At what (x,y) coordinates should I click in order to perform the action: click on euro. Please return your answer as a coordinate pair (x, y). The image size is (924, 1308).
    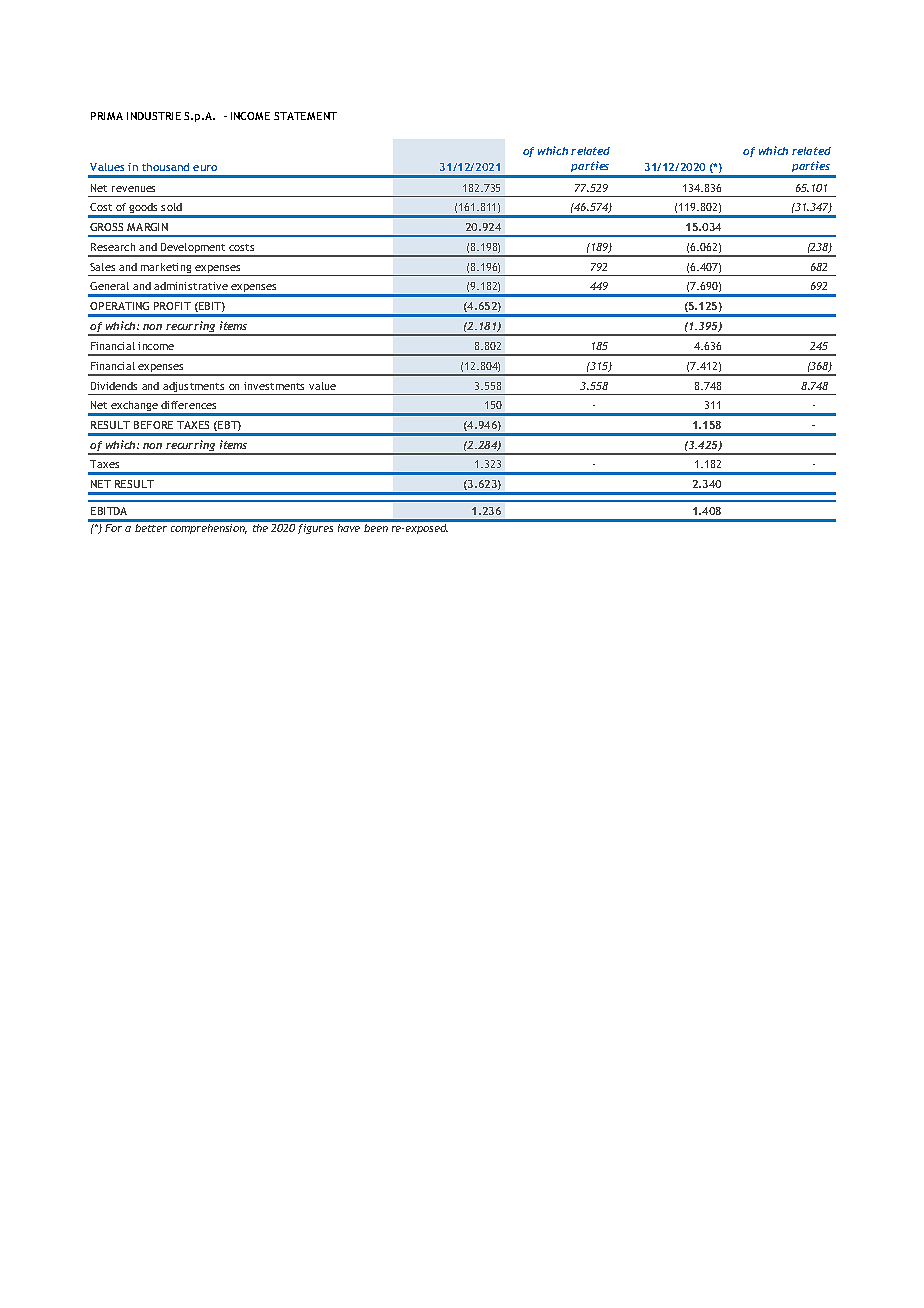
    Looking at the image, I should click on (205, 168).
